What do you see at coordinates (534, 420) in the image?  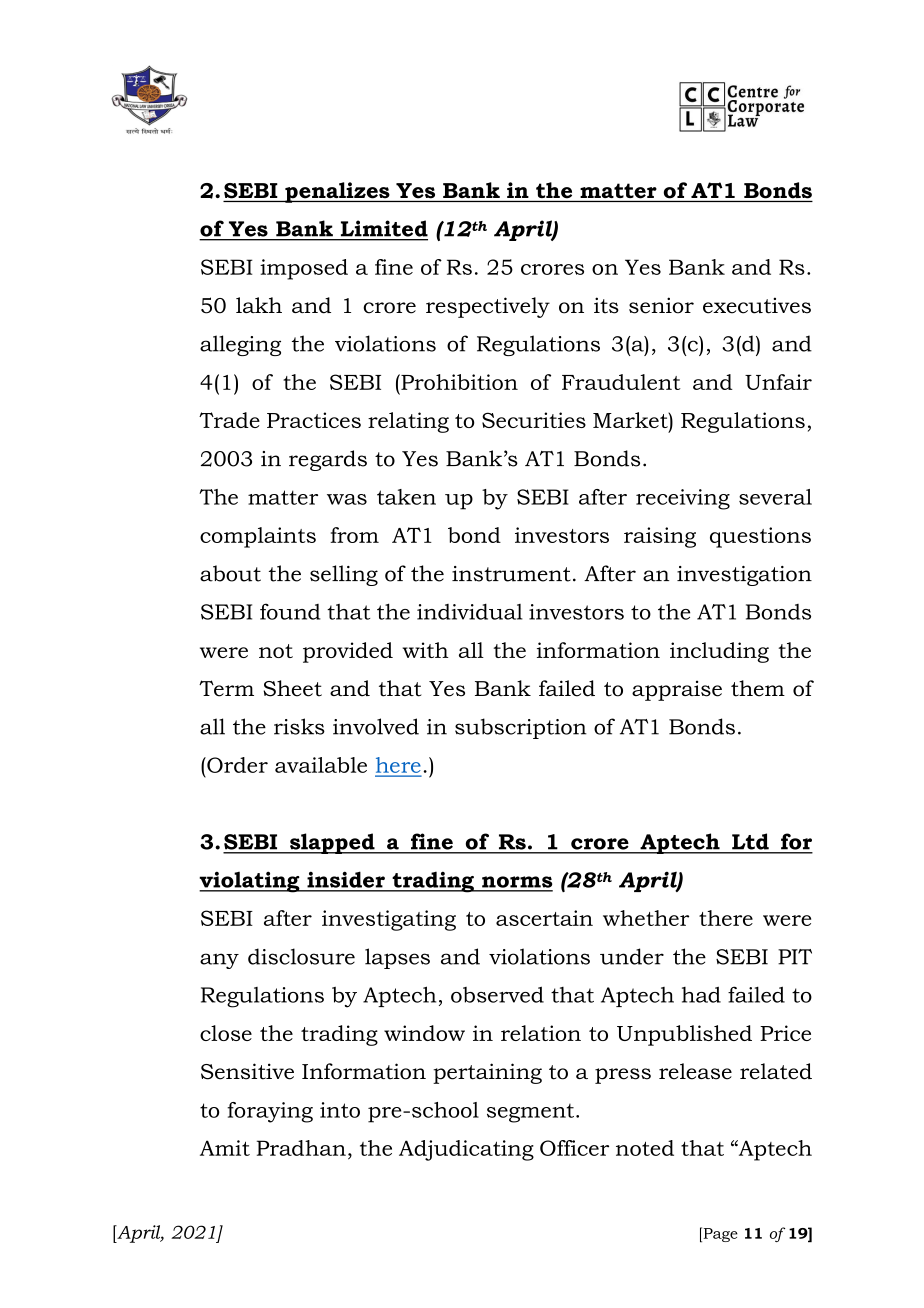 I see `Securities` at bounding box center [534, 420].
